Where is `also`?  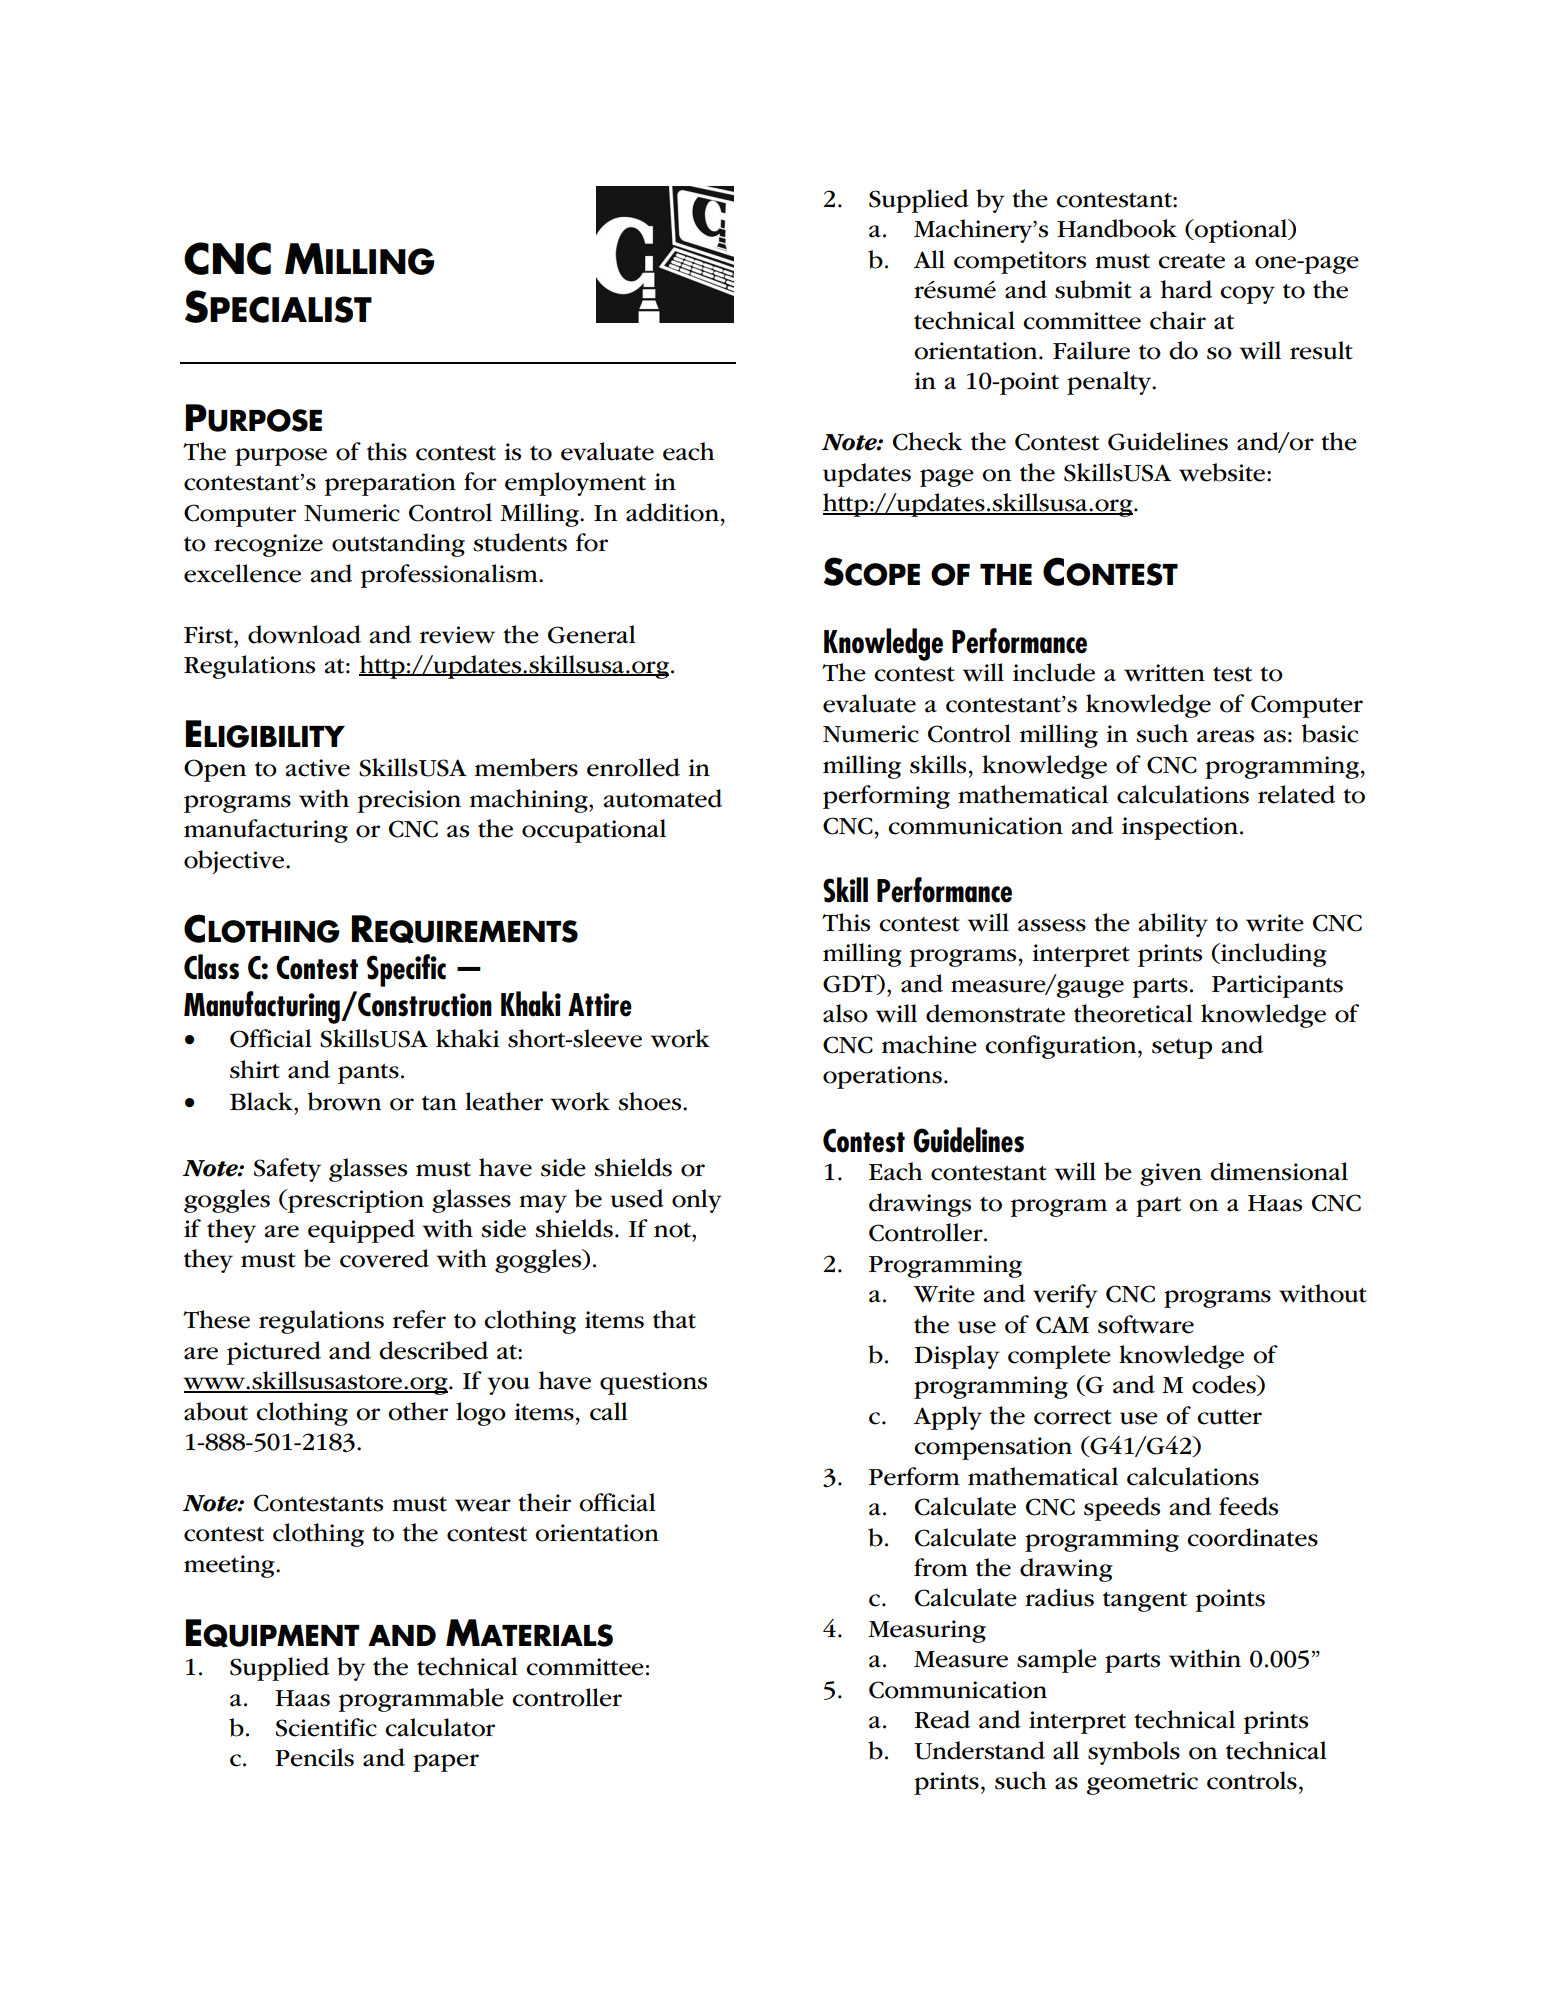
also is located at coordinates (845, 1013).
